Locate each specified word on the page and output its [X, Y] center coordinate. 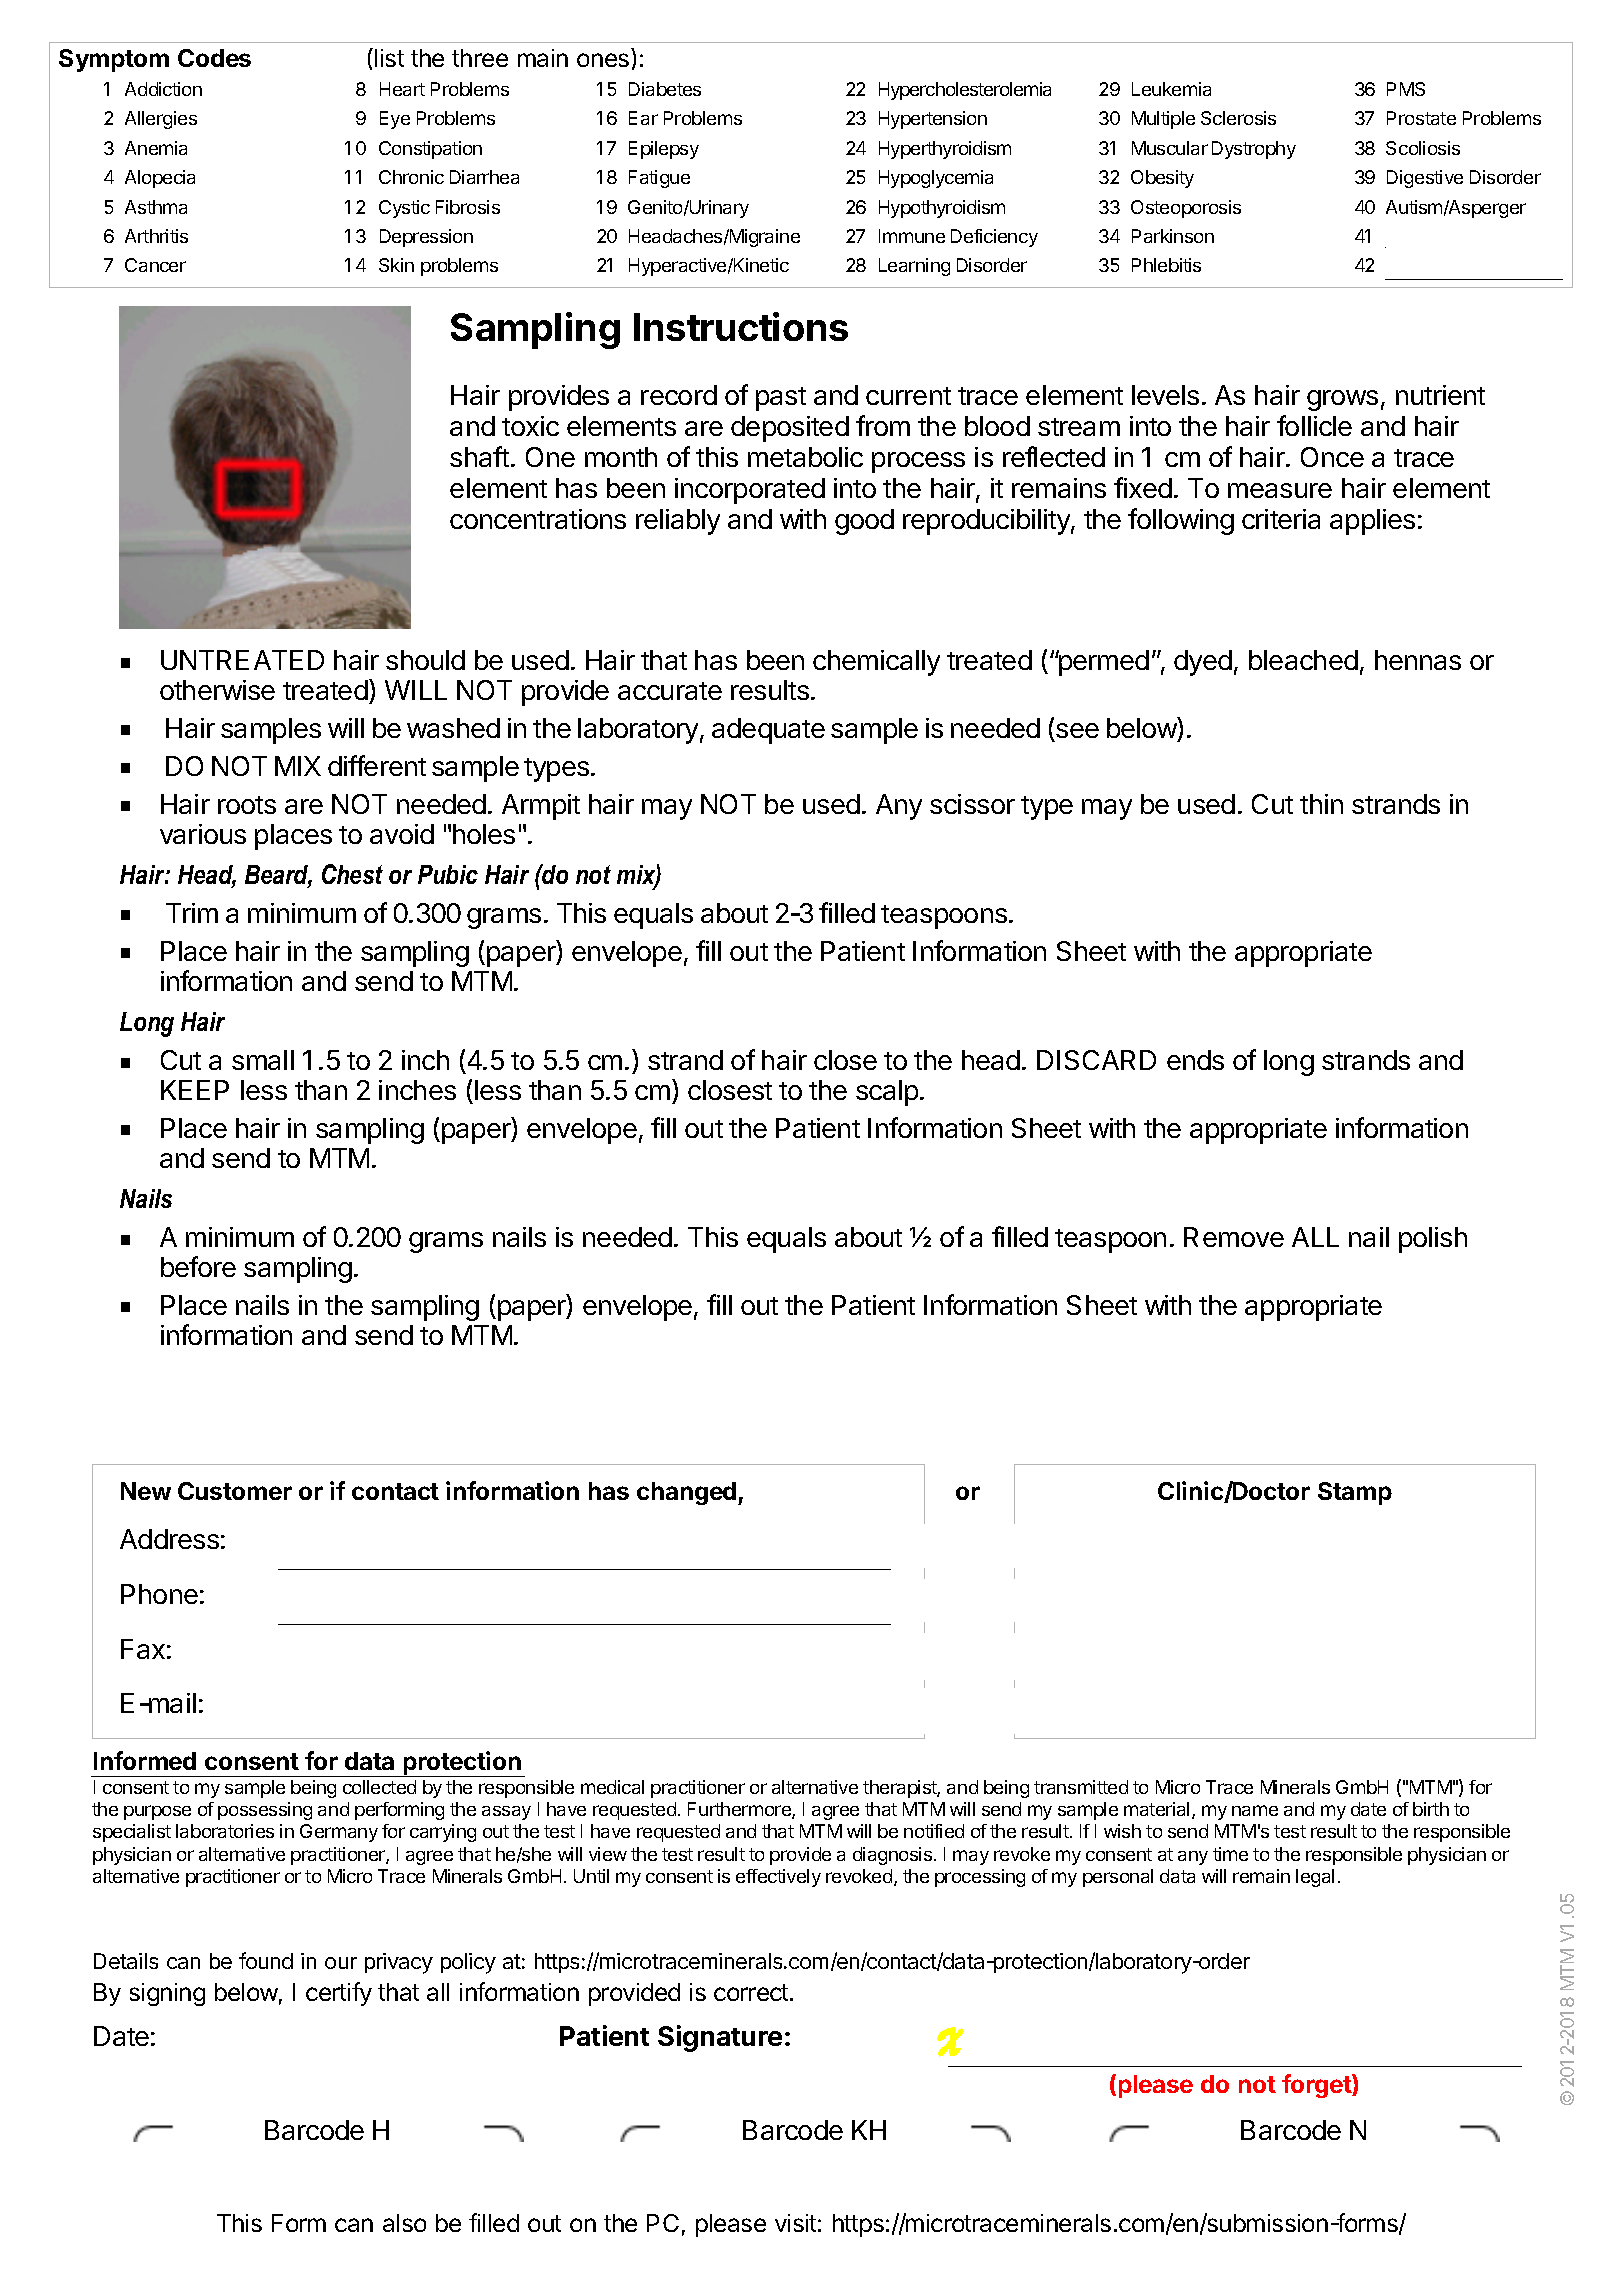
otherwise [217, 690]
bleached [1303, 660]
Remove [1234, 1237]
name [1255, 1810]
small [263, 1060]
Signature [720, 2038]
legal [1315, 1878]
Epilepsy [664, 150]
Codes [214, 58]
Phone [159, 1594]
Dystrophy [1254, 150]
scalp [887, 1093]
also [404, 2223]
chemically [876, 663]
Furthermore [740, 1810]
